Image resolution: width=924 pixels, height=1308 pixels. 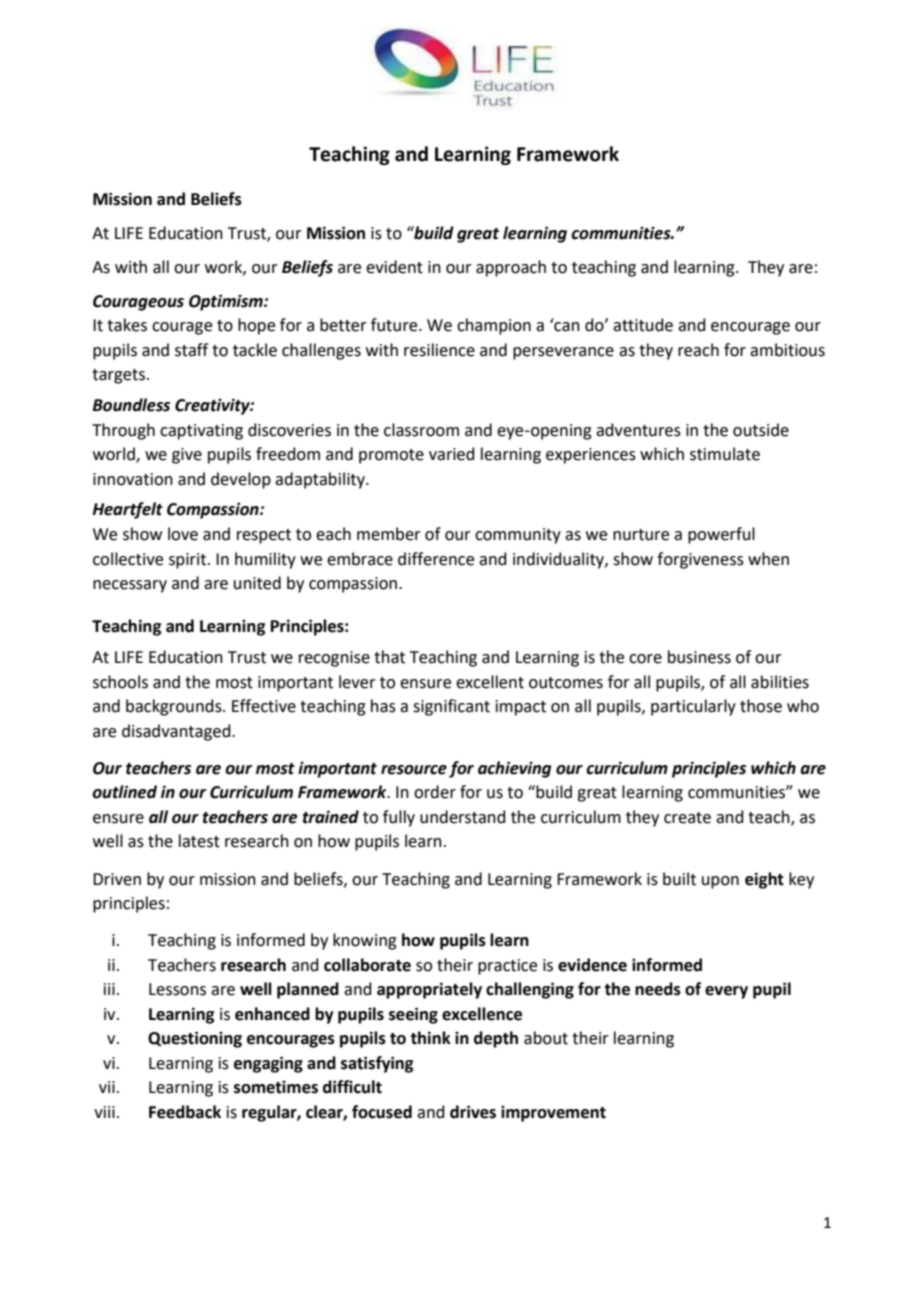 I want to click on Feedback, so click(x=185, y=1112).
